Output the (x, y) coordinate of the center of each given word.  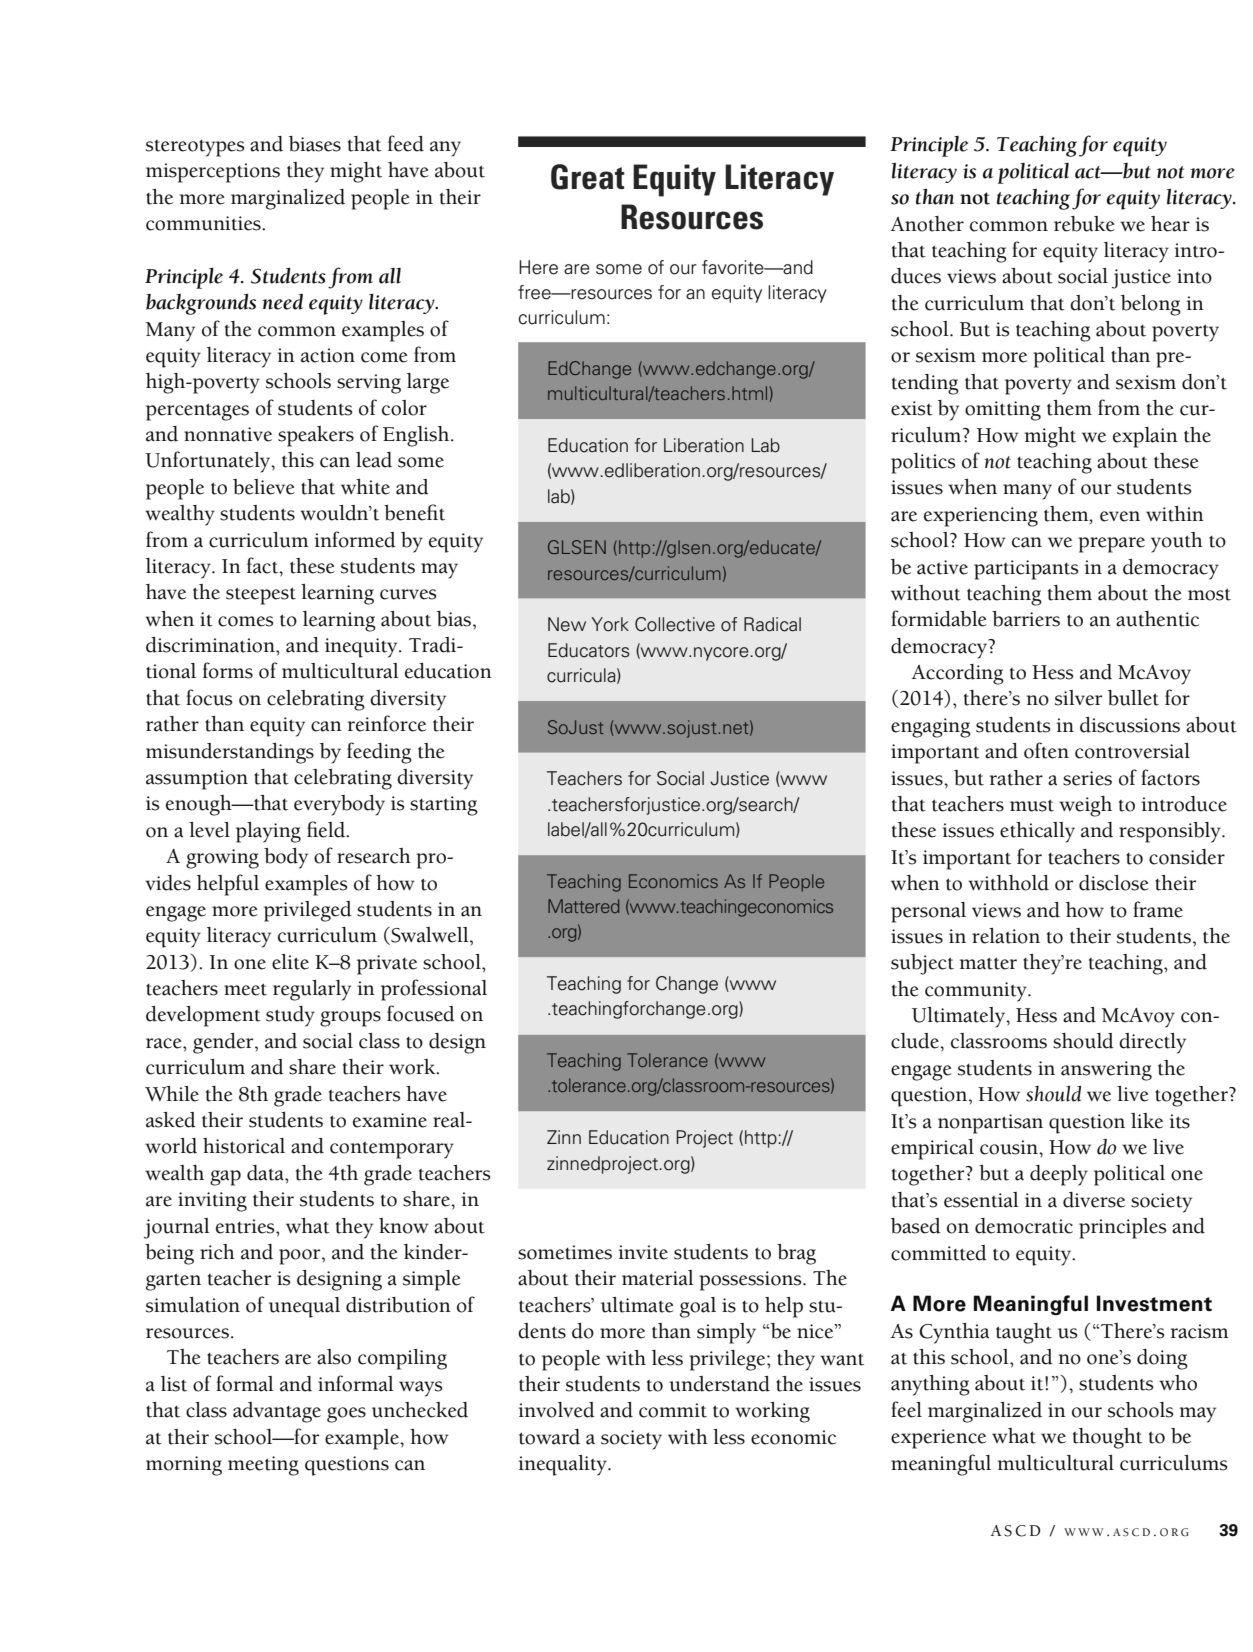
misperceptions (213, 173)
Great (588, 177)
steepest (261, 596)
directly (1152, 1043)
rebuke (1084, 224)
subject (922, 964)
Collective (675, 624)
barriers (1026, 619)
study (290, 1016)
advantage (277, 1412)
